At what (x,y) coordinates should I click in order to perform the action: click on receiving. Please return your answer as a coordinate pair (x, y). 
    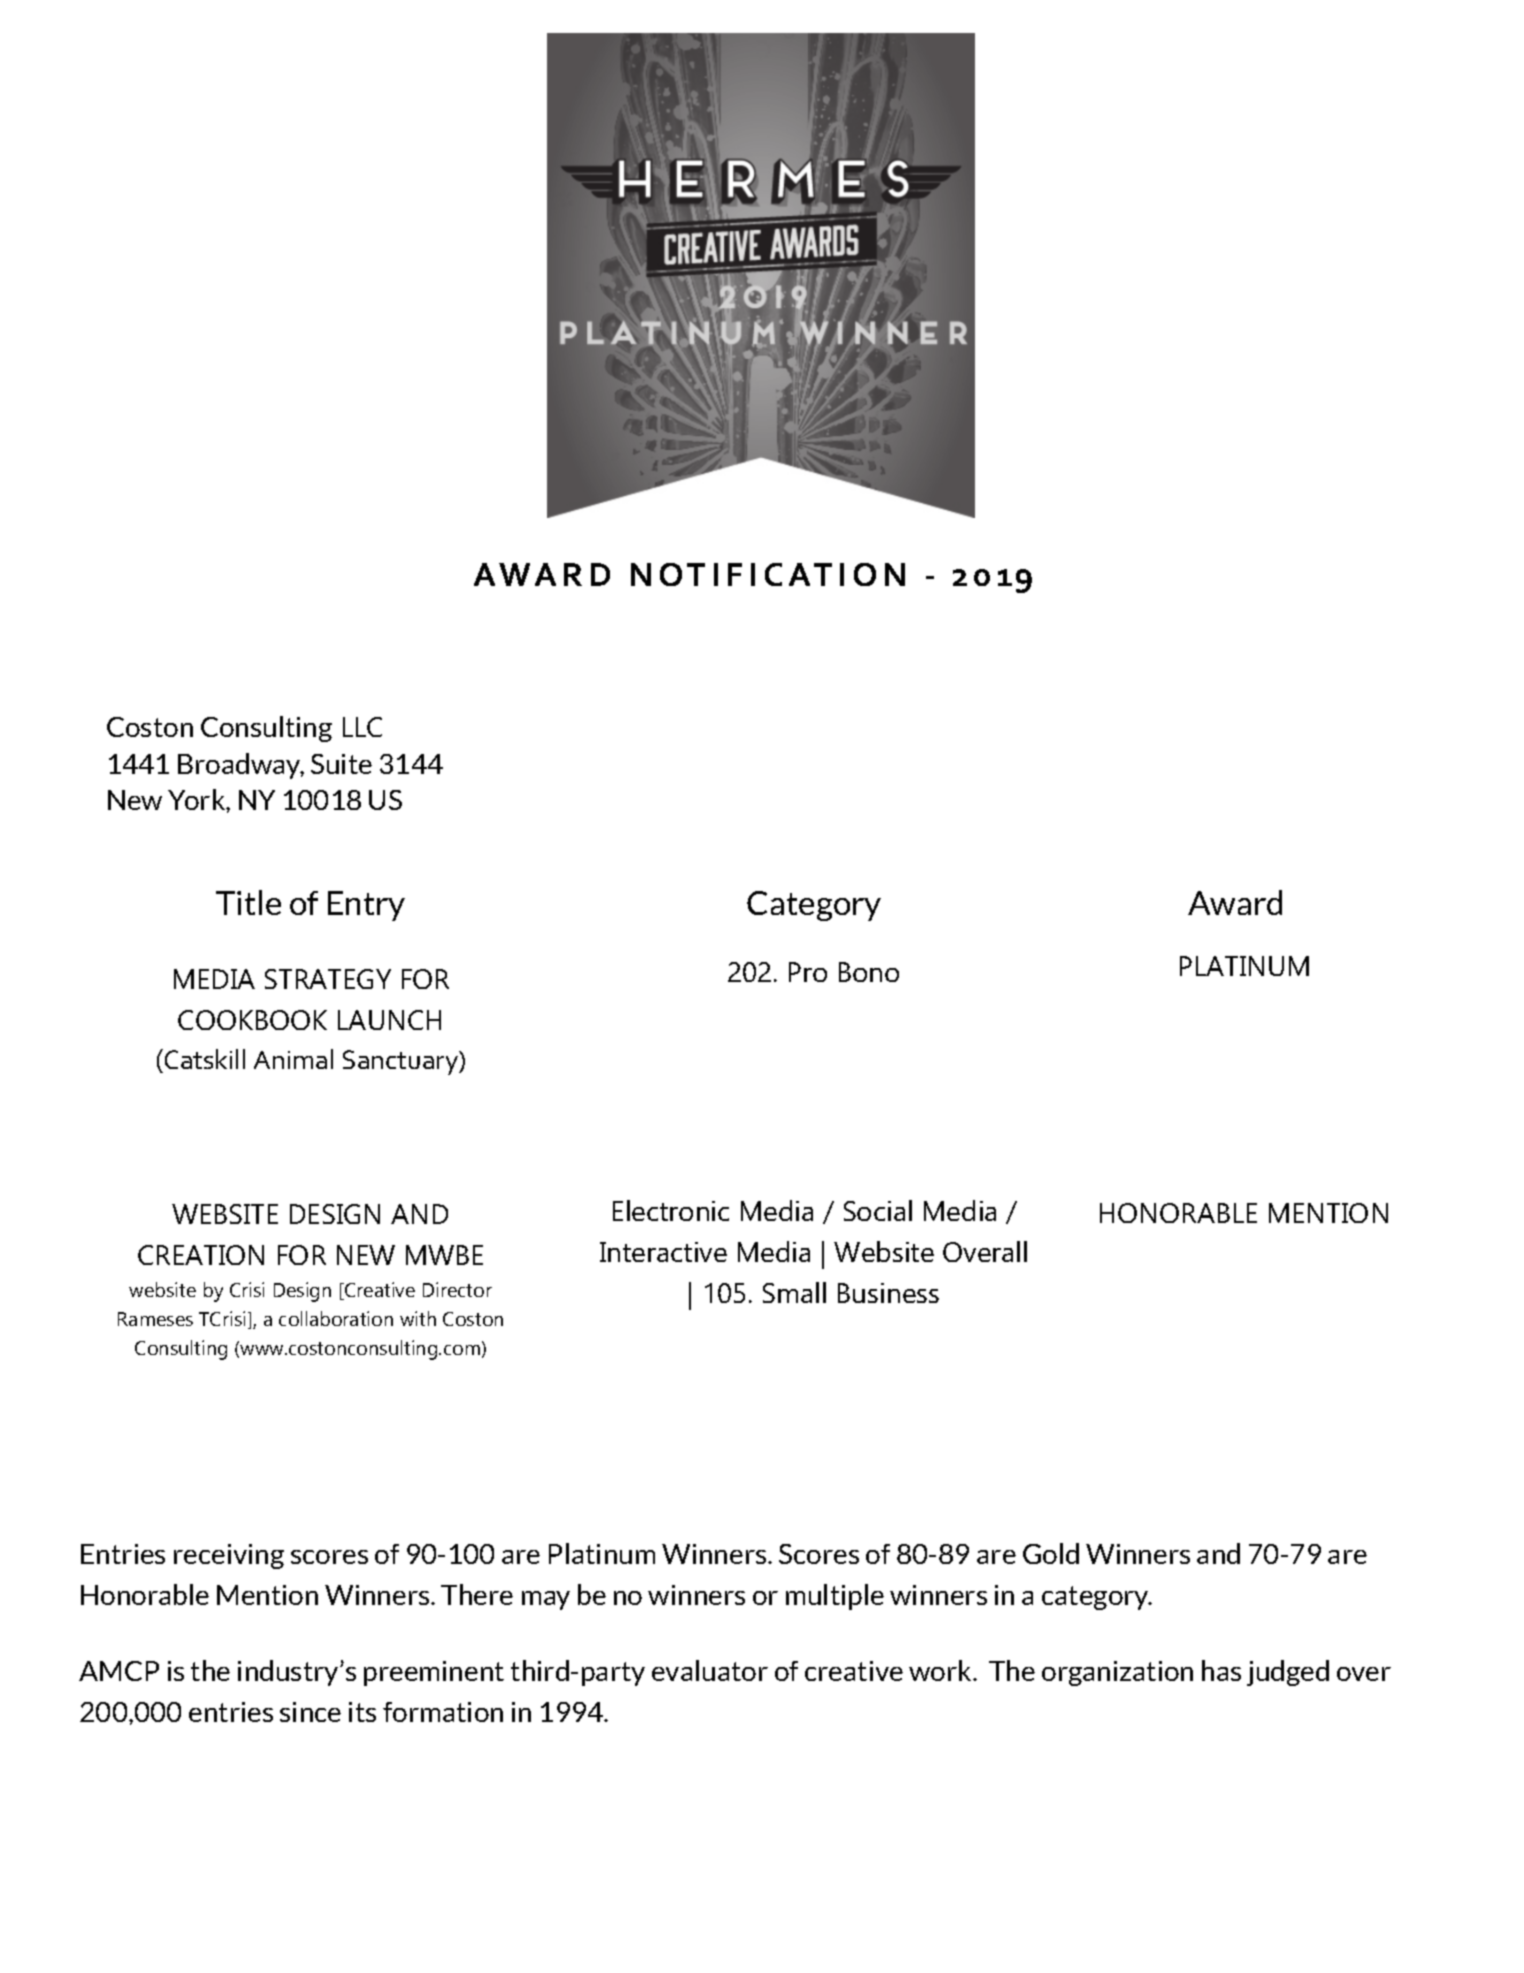
    Looking at the image, I should click on (229, 1556).
